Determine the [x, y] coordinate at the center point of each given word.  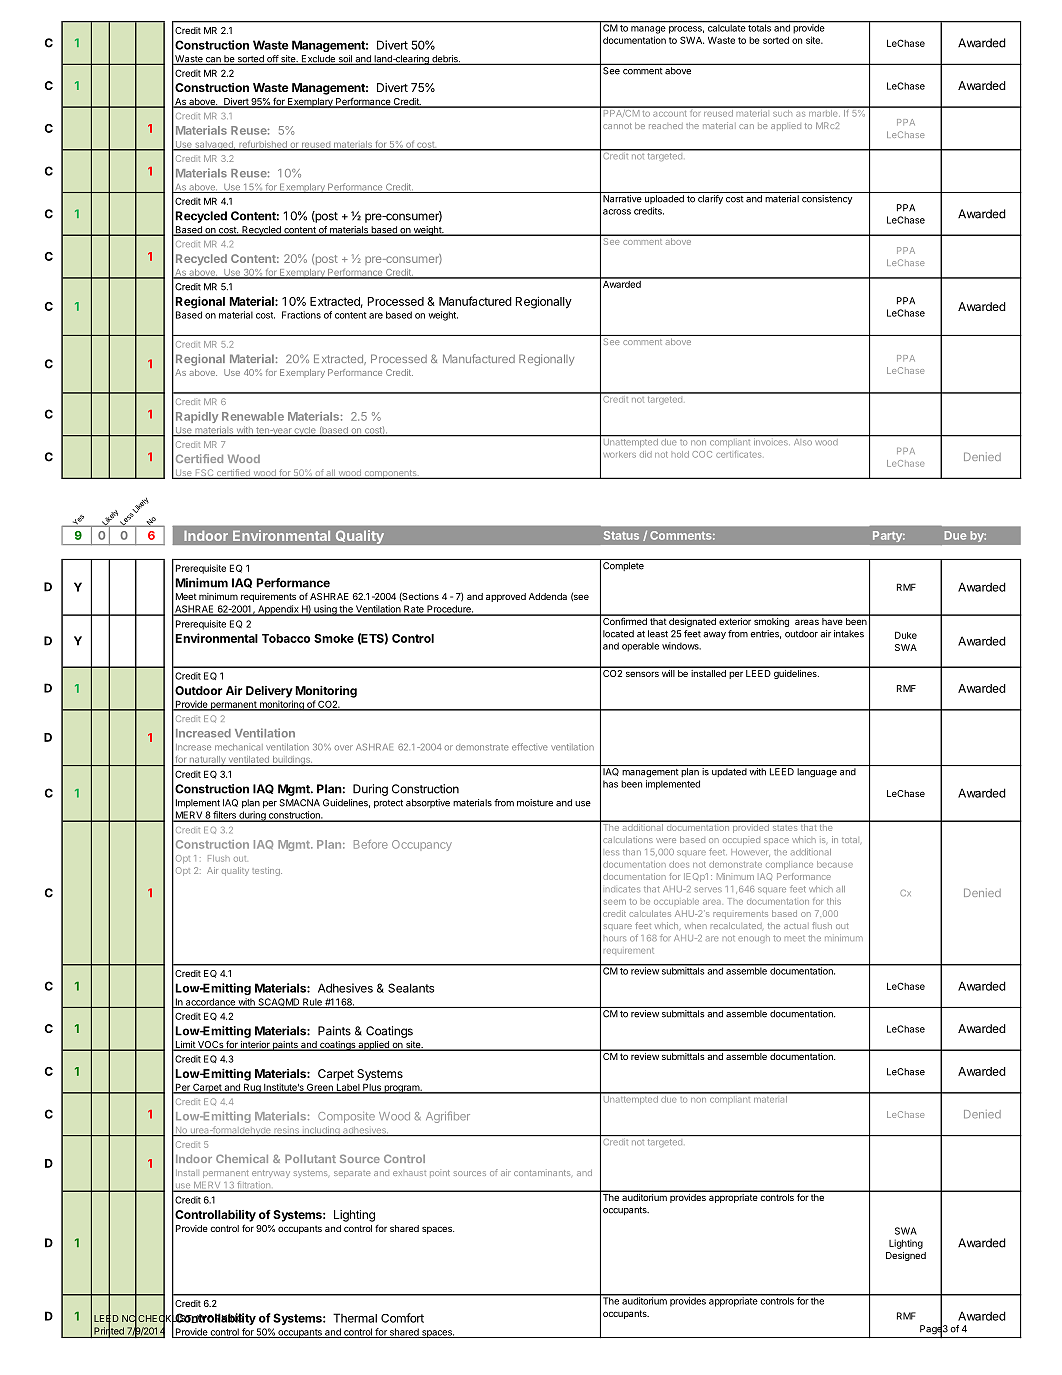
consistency [827, 199]
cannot [617, 126]
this [834, 901]
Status [621, 535]
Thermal [355, 1318]
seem [615, 902]
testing [267, 871]
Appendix [278, 610]
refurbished [263, 145]
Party [888, 536]
